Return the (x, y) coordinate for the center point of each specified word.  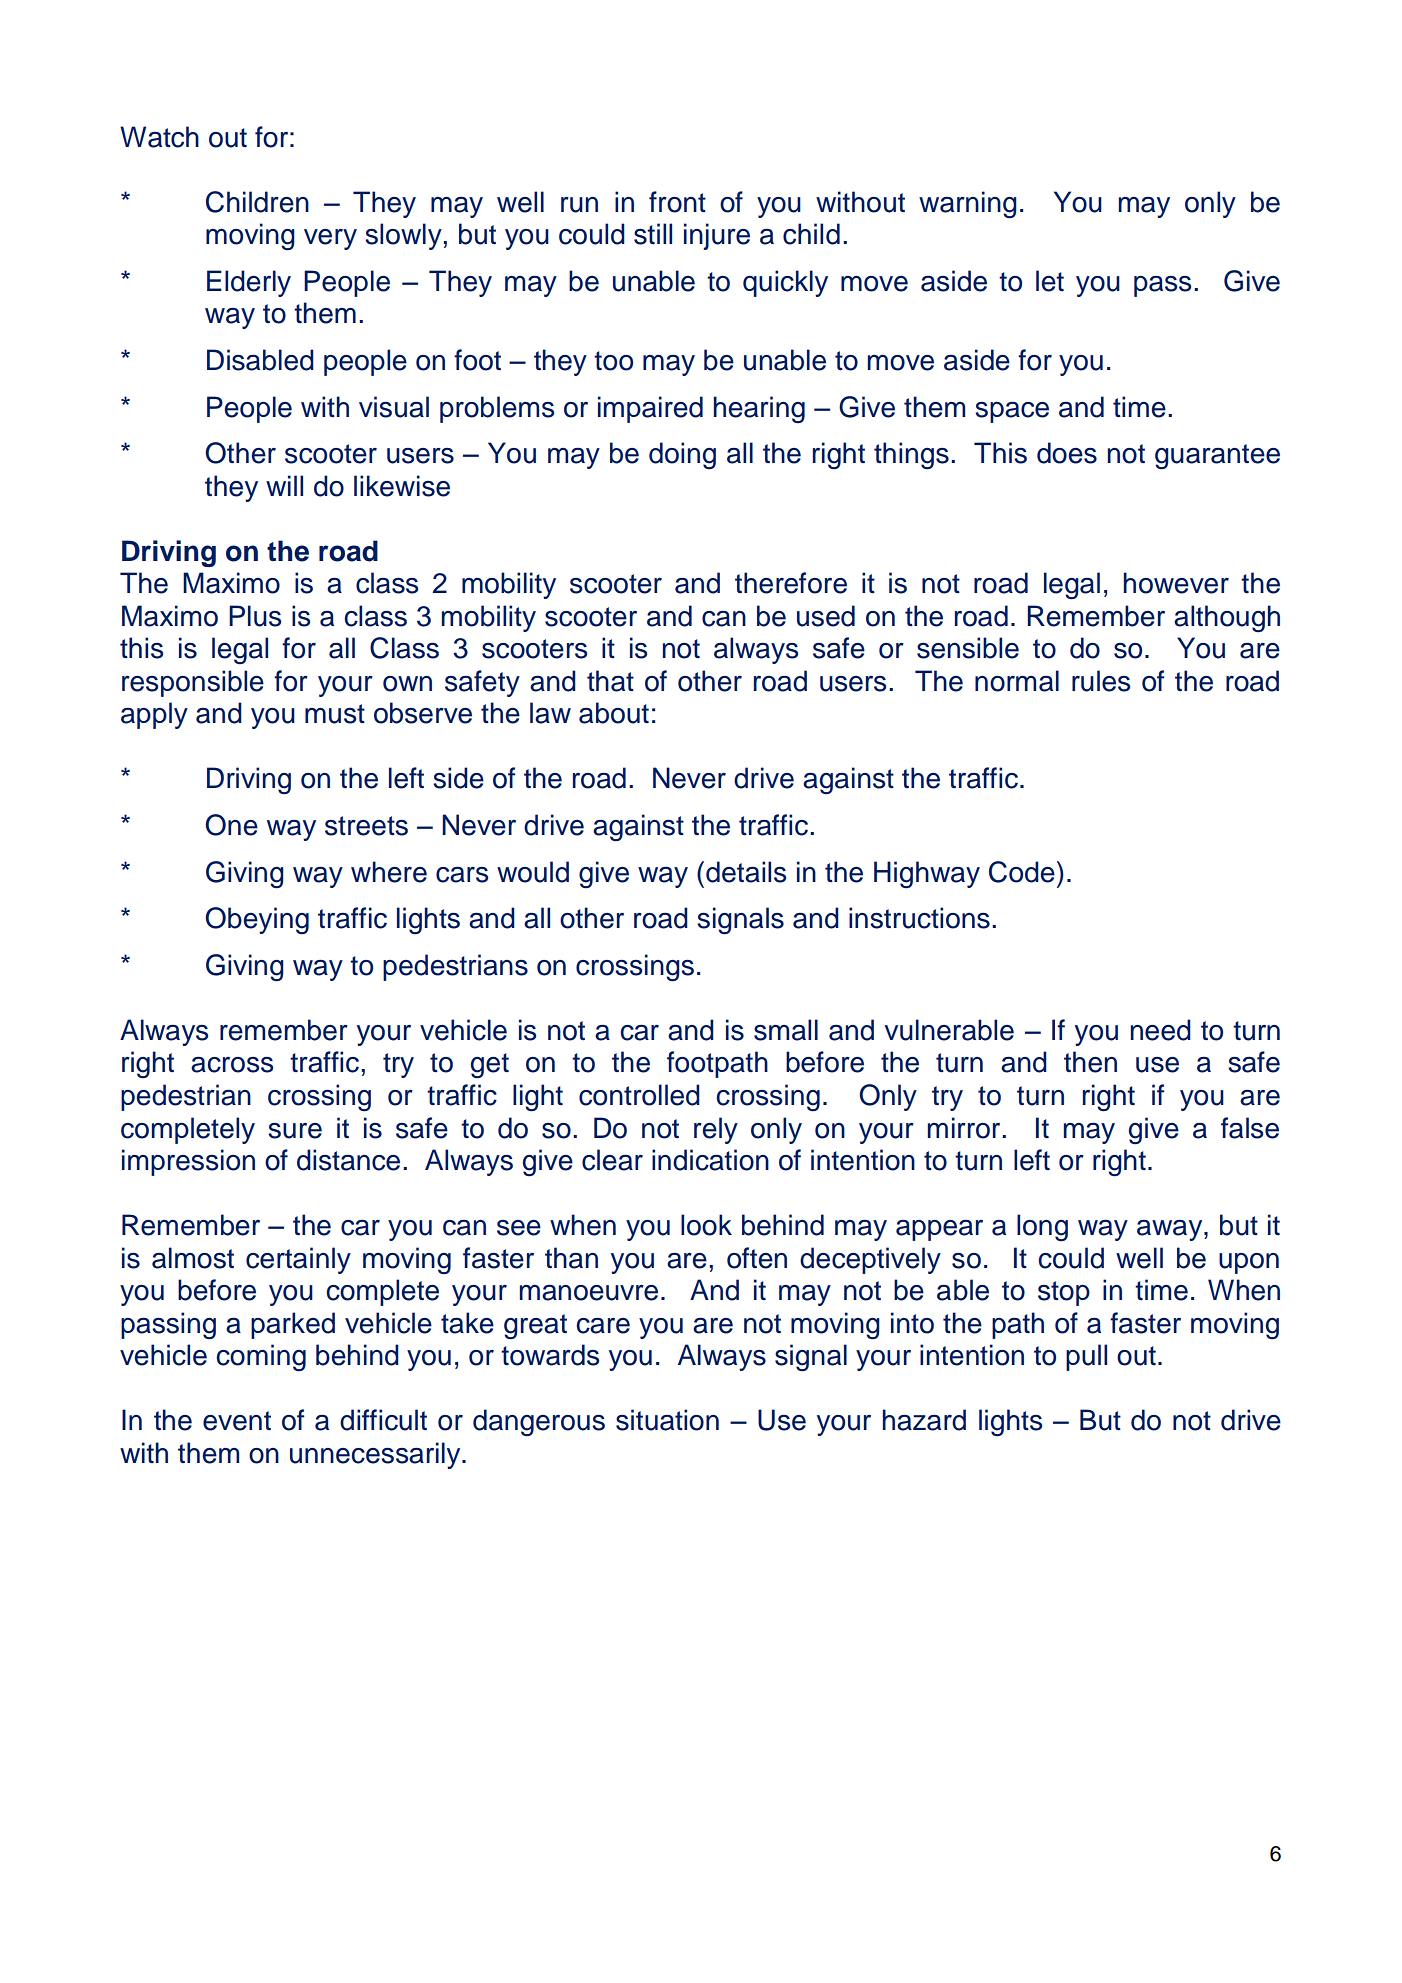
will (284, 485)
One (231, 825)
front (677, 202)
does (1067, 453)
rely (716, 1130)
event (237, 1421)
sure (295, 1131)
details (746, 872)
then (1090, 1062)
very (330, 239)
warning (968, 205)
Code (1022, 872)
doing (682, 455)
